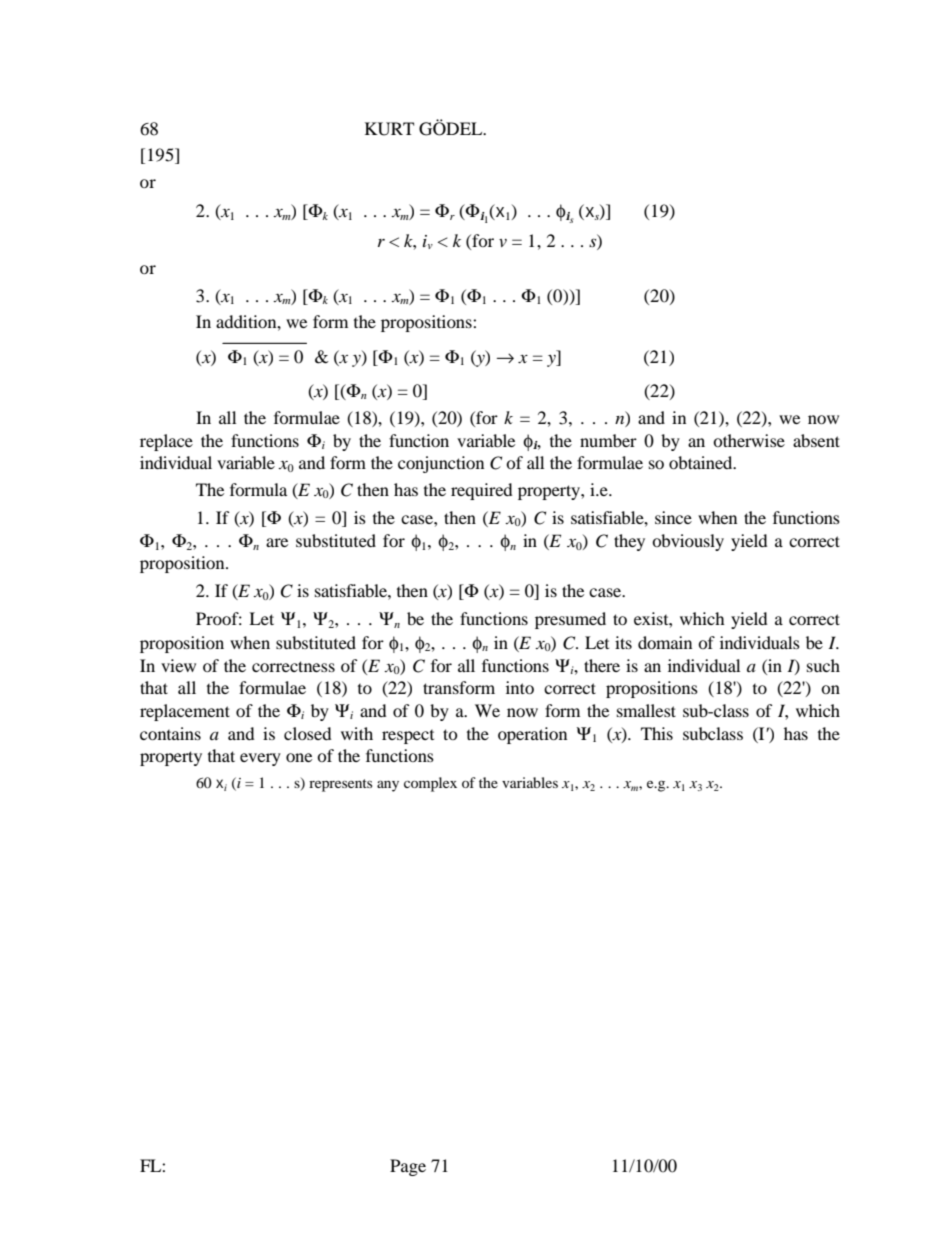 The width and height of the screenshot is (952, 1233). What do you see at coordinates (657, 733) in the screenshot?
I see `This` at bounding box center [657, 733].
